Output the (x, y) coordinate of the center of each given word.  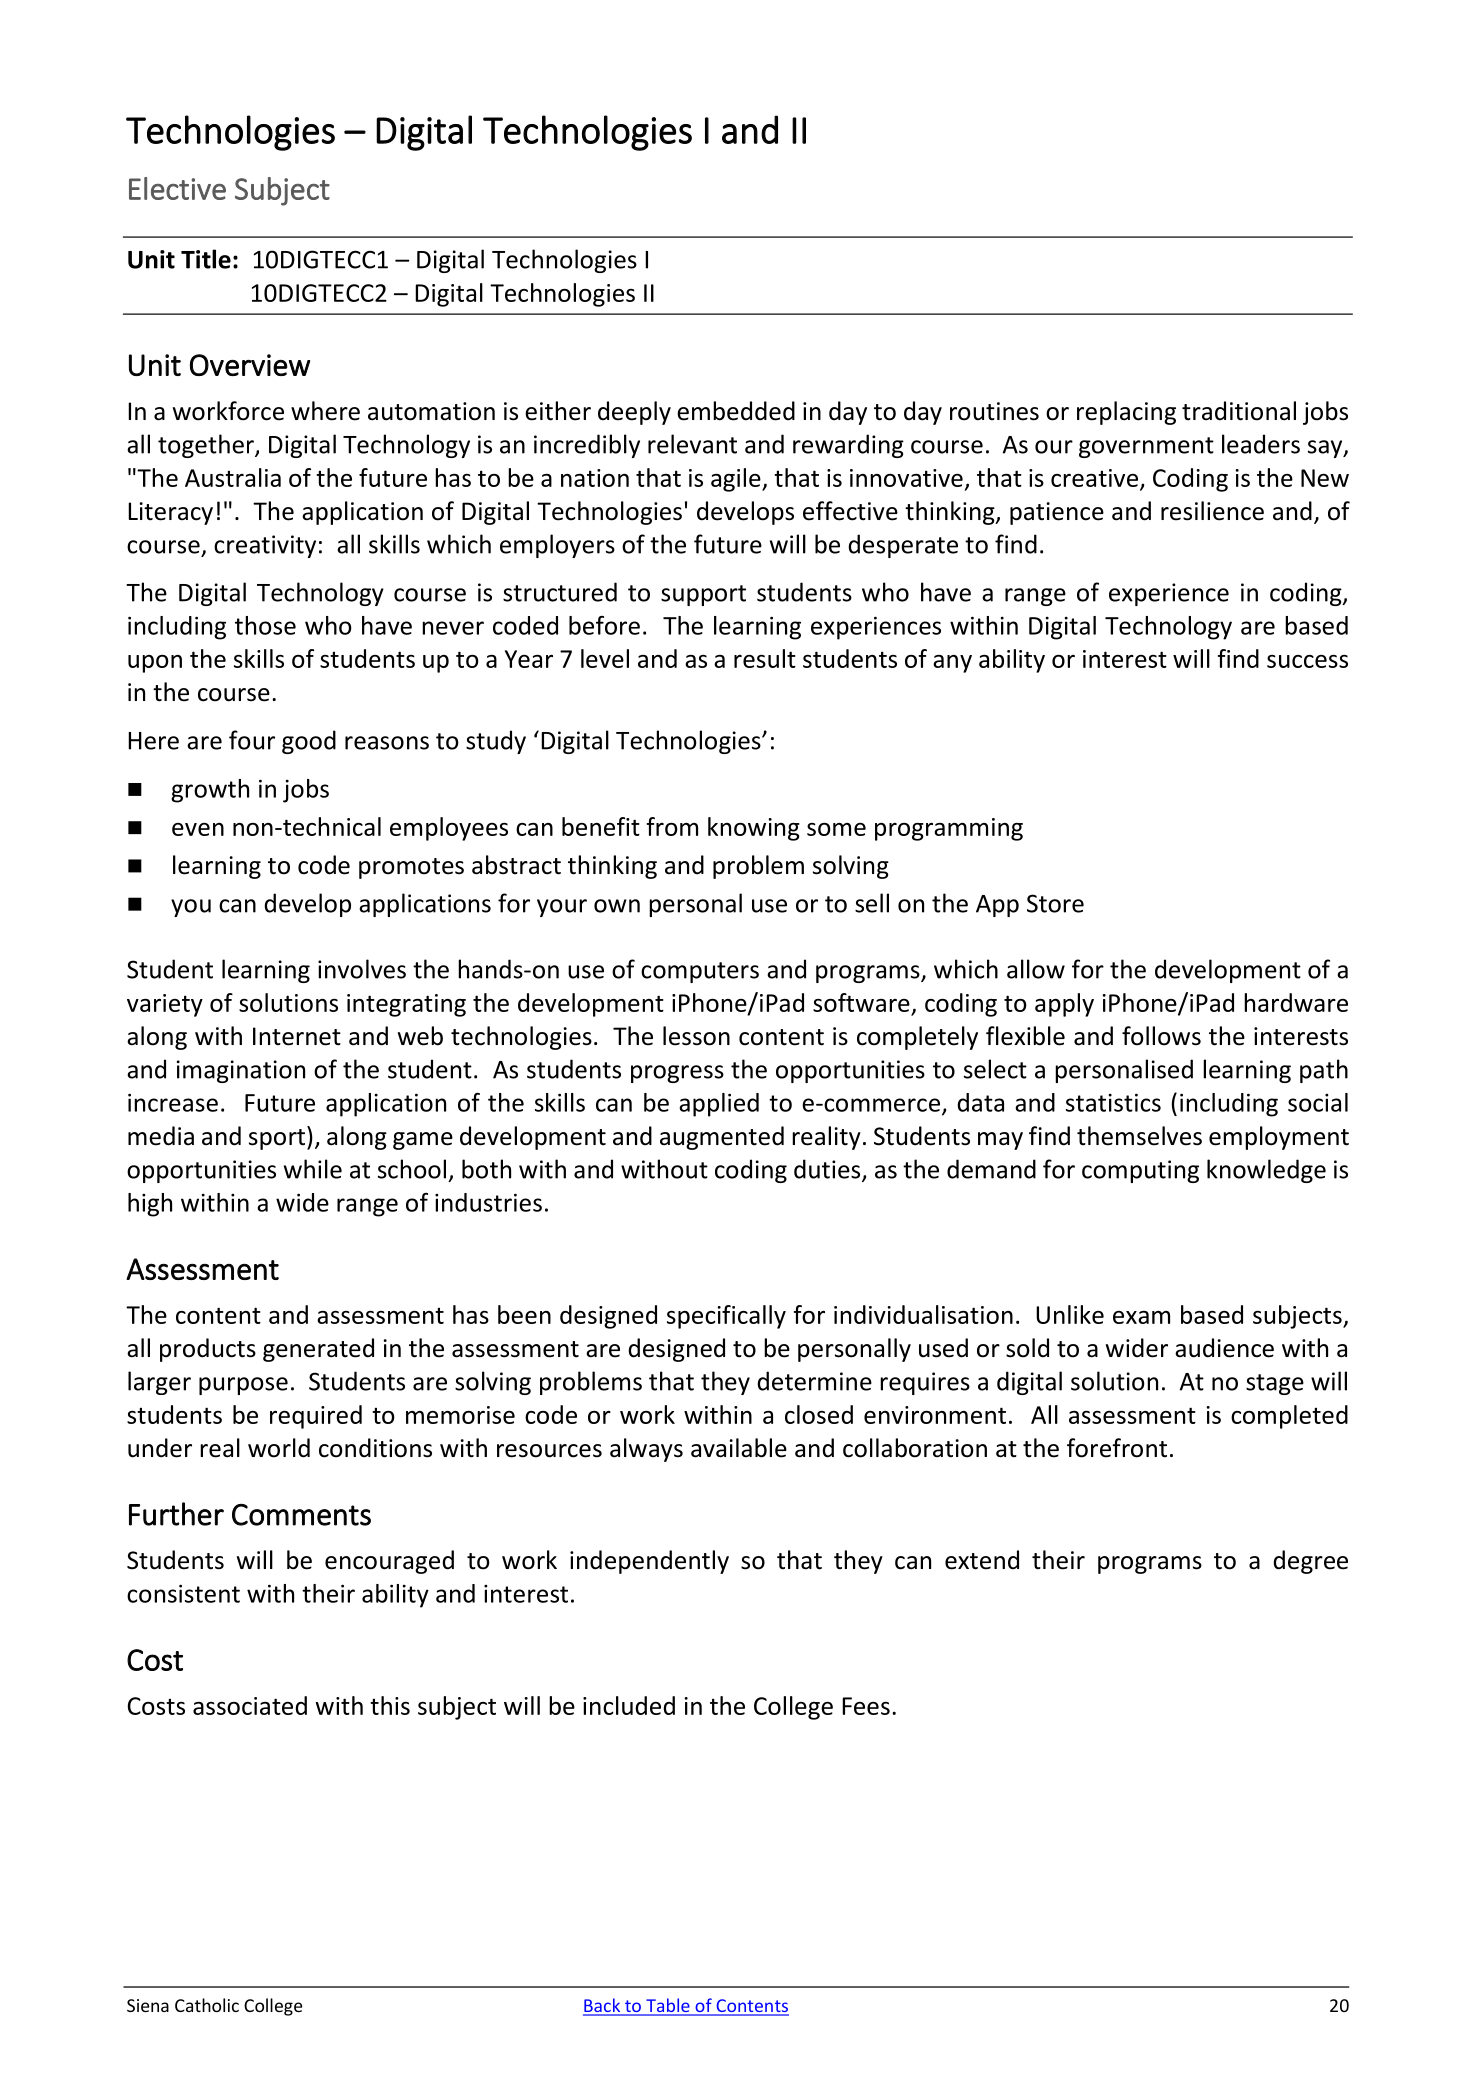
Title (206, 259)
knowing (754, 829)
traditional (1239, 411)
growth (210, 791)
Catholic (207, 2005)
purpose (243, 1386)
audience (1224, 1348)
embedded (736, 411)
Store (1055, 903)
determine (814, 1381)
